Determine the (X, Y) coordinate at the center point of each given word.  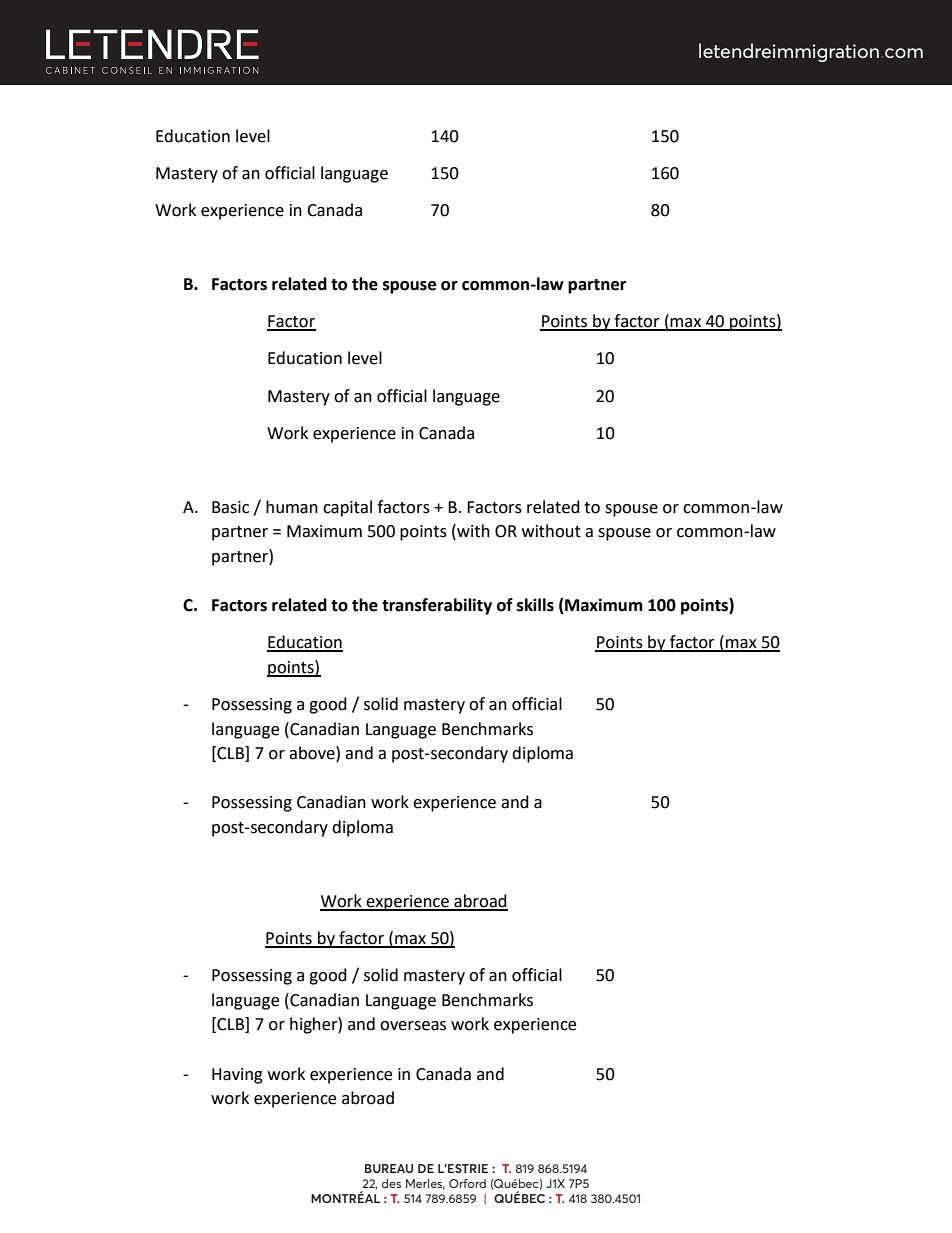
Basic (230, 507)
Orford (467, 1183)
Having (237, 1076)
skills (535, 605)
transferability (437, 606)
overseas (413, 1026)
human (292, 507)
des (391, 1183)
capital (347, 508)
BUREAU (389, 1168)
